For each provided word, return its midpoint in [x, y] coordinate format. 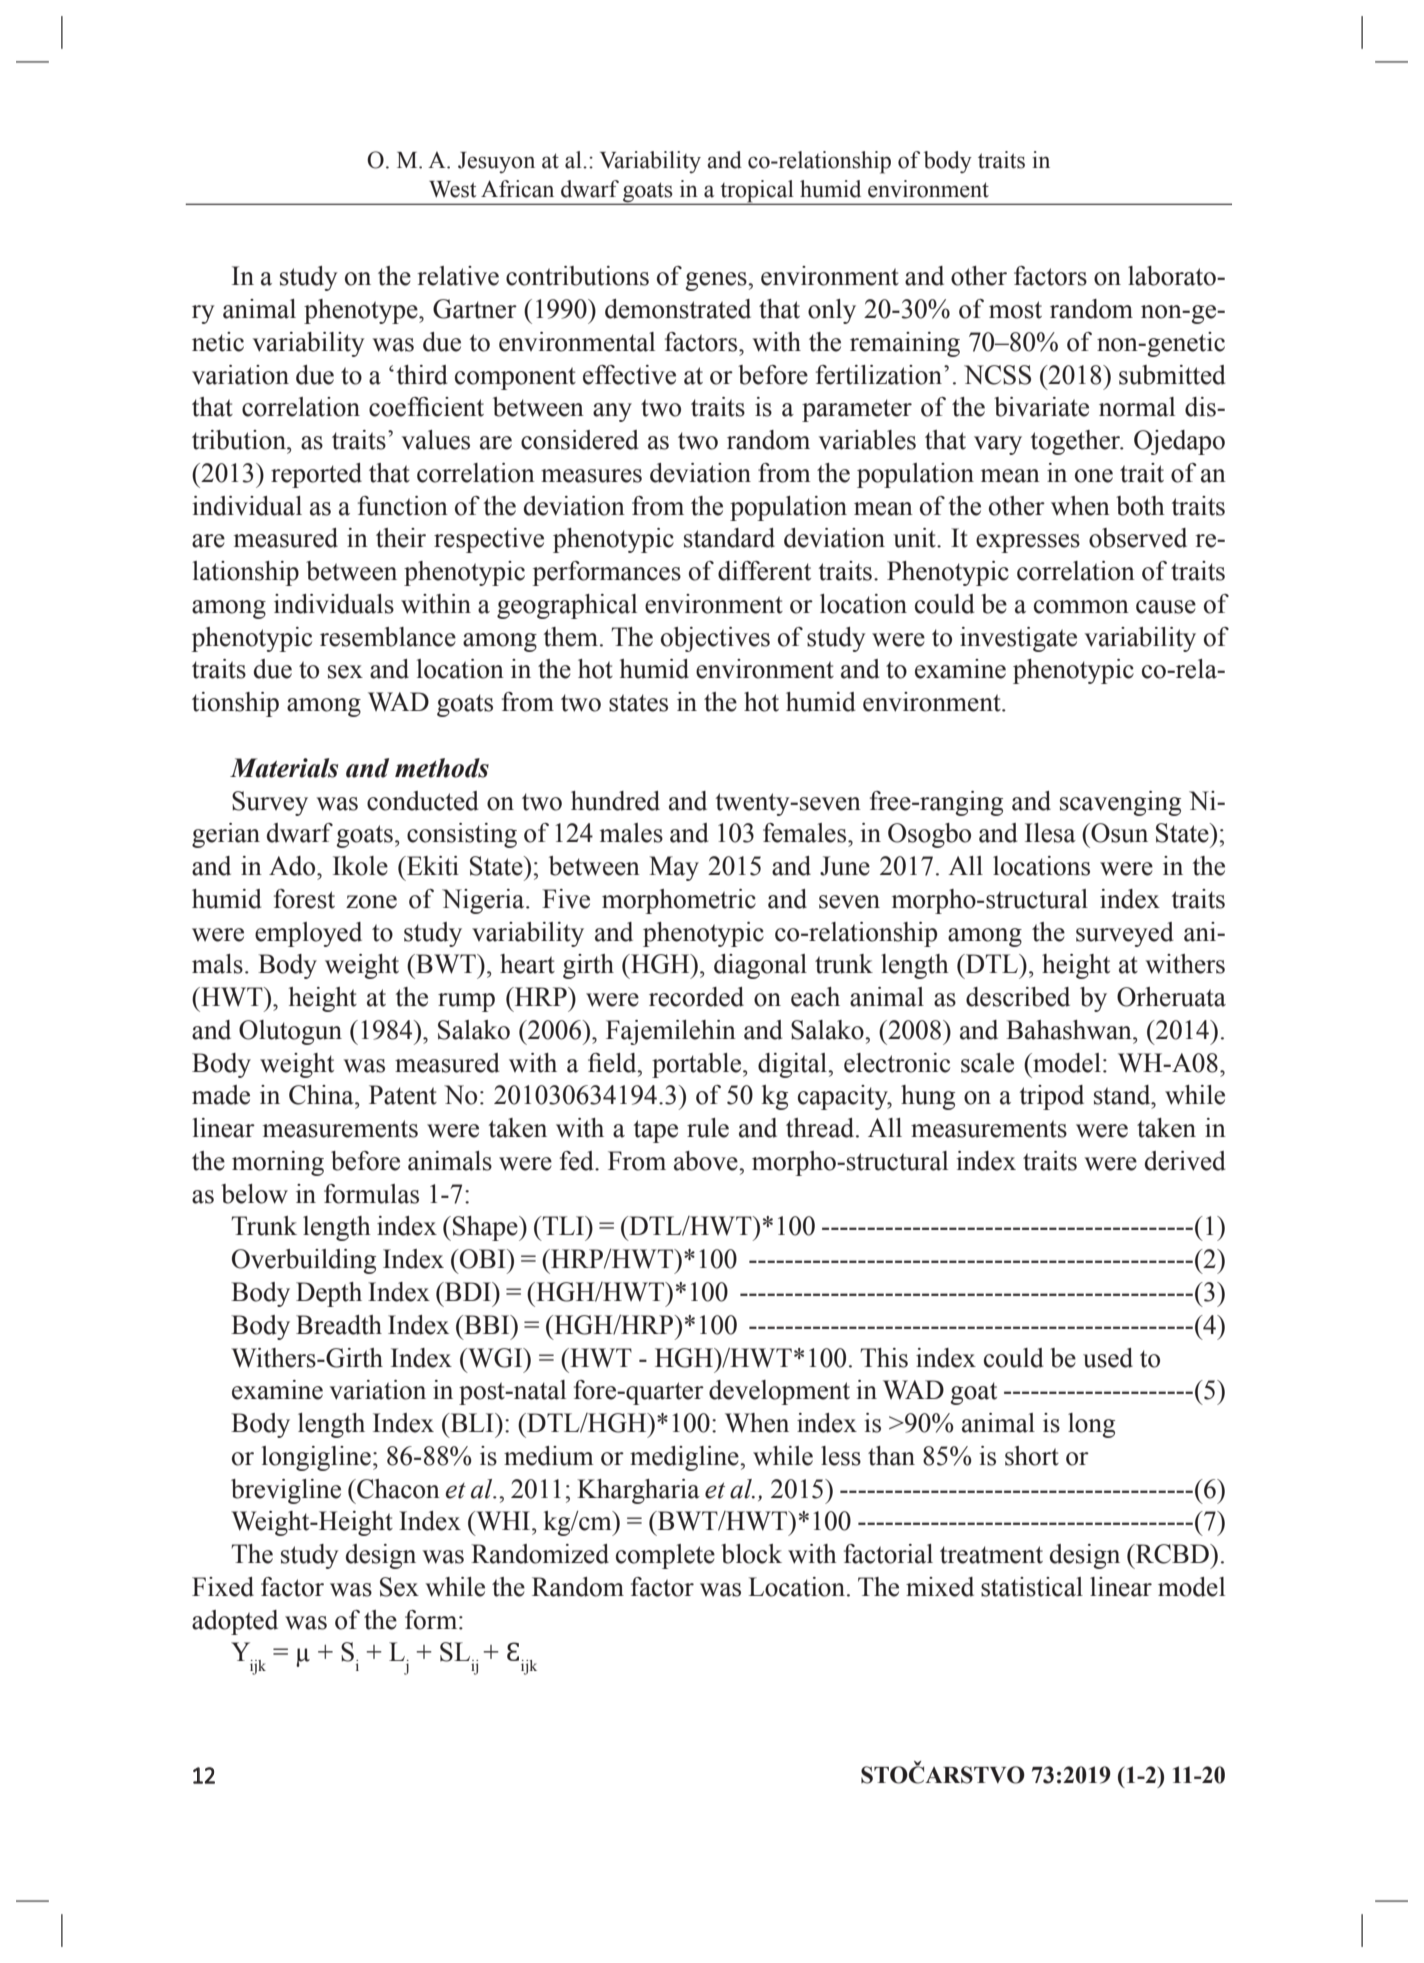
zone [371, 902]
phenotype [362, 311]
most [1015, 310]
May [674, 868]
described [1018, 997]
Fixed [223, 1587]
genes [717, 281]
